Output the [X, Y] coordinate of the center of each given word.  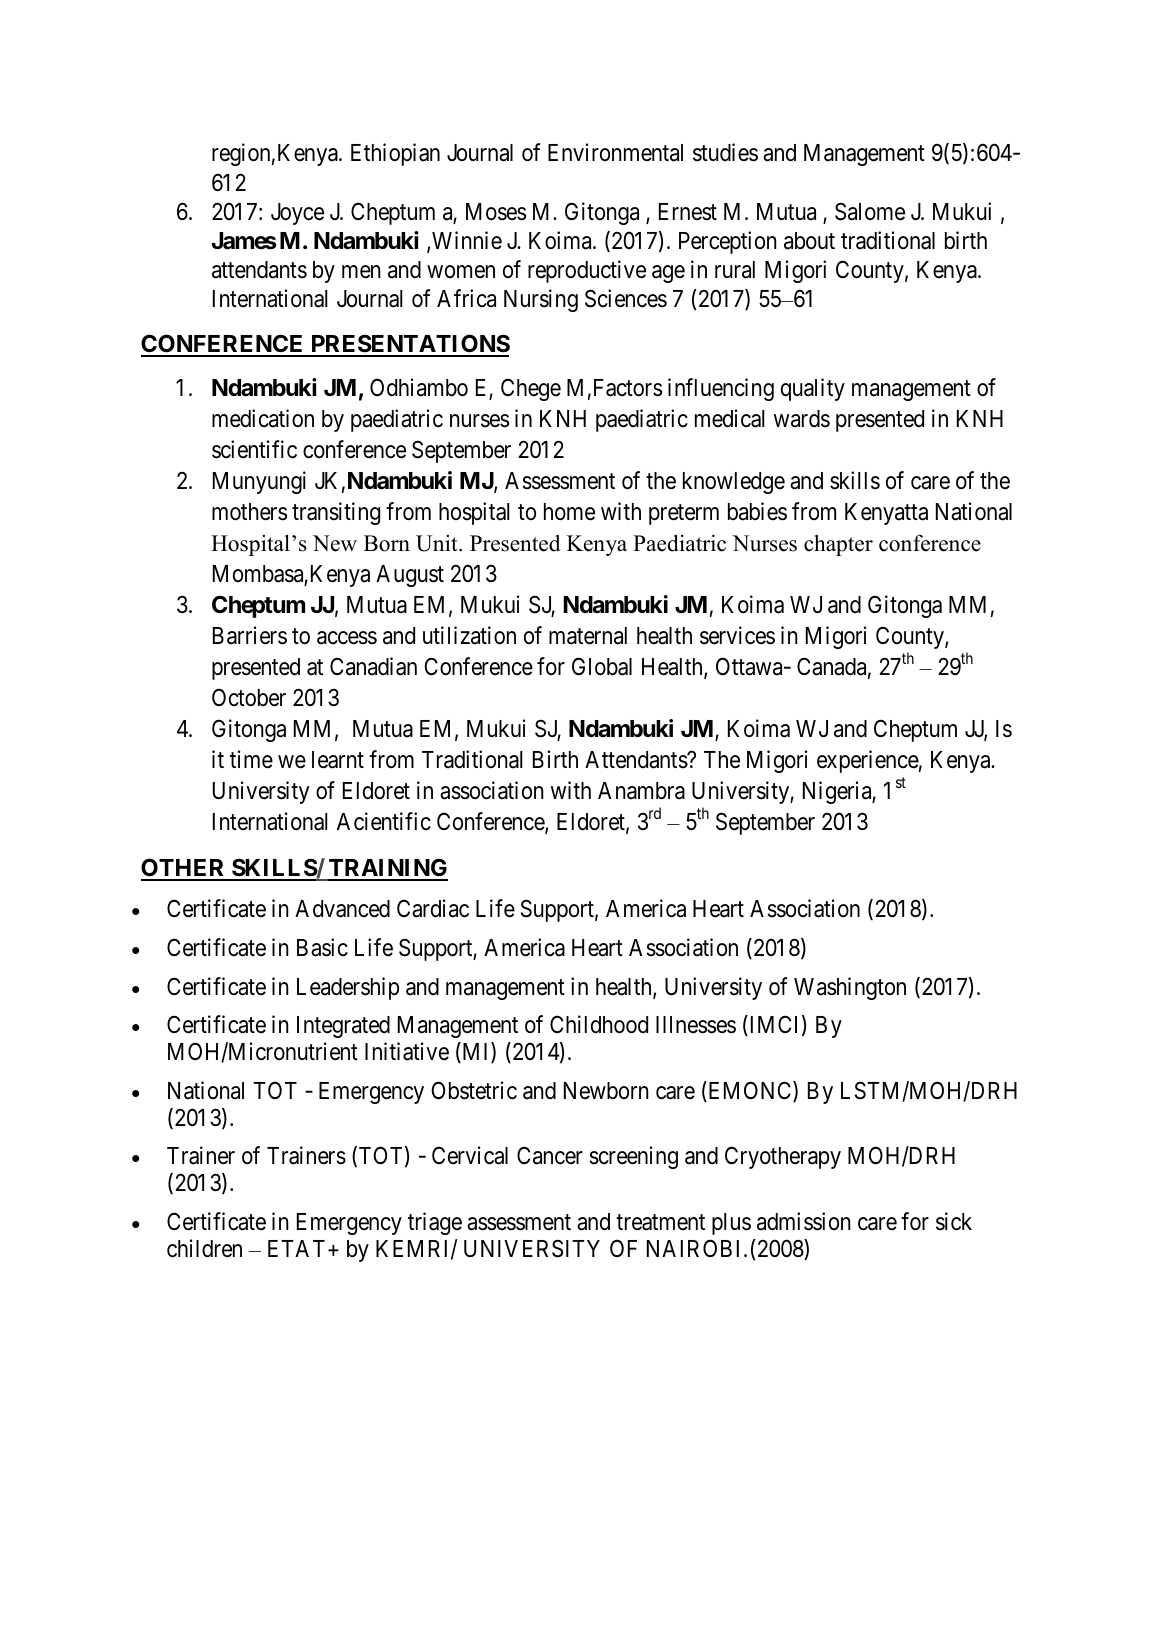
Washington [850, 988]
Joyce [297, 214]
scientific [254, 449]
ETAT [296, 1248]
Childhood [599, 1024]
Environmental [615, 152]
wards [802, 419]
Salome [870, 211]
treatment [660, 1222]
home [569, 512]
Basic [322, 947]
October [249, 697]
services [737, 635]
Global [602, 666]
